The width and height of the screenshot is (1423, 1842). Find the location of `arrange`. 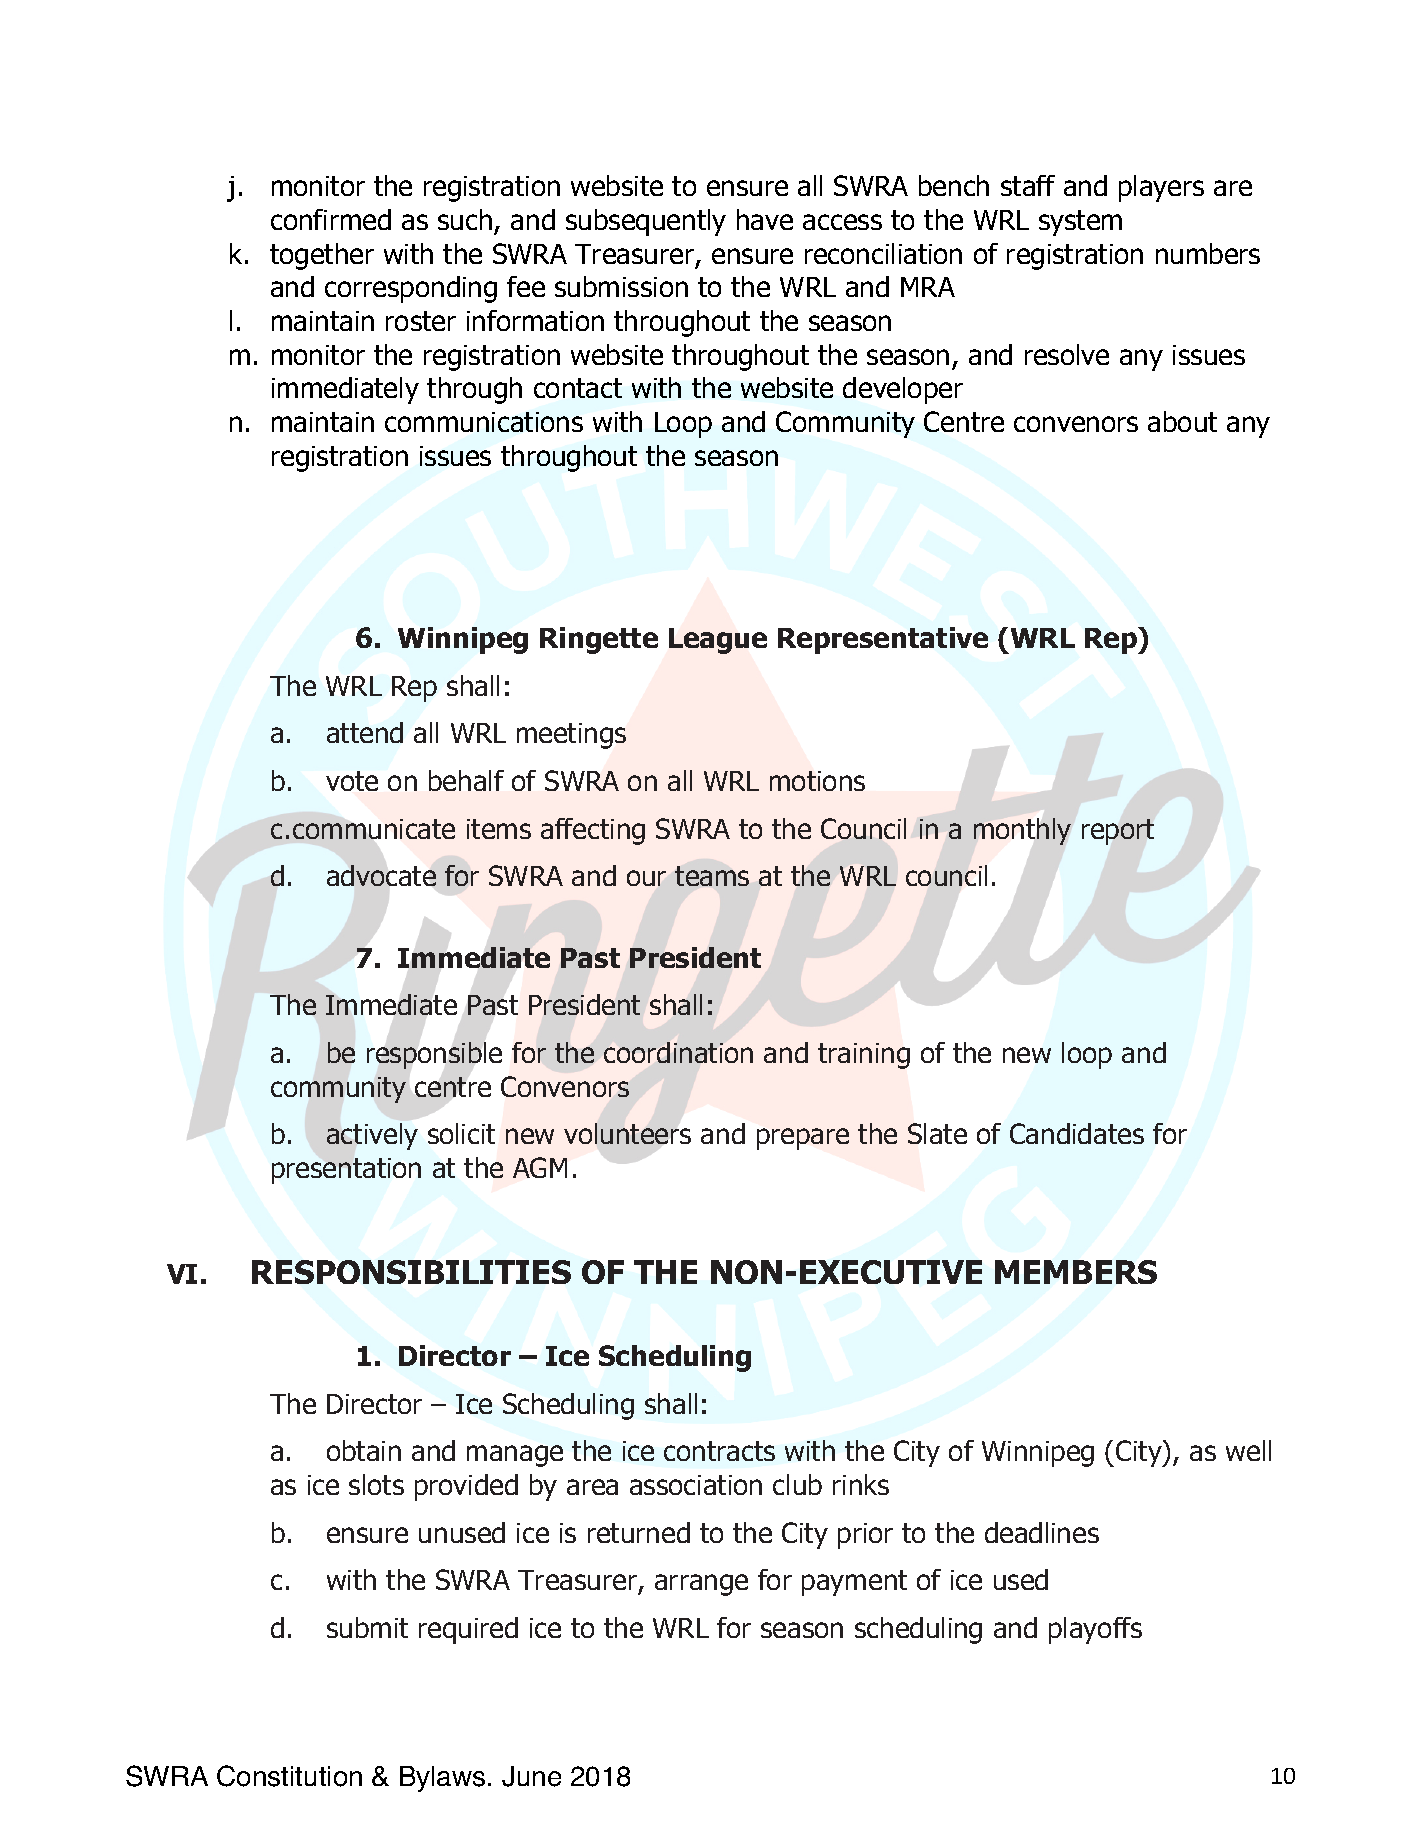

arrange is located at coordinates (701, 1585).
